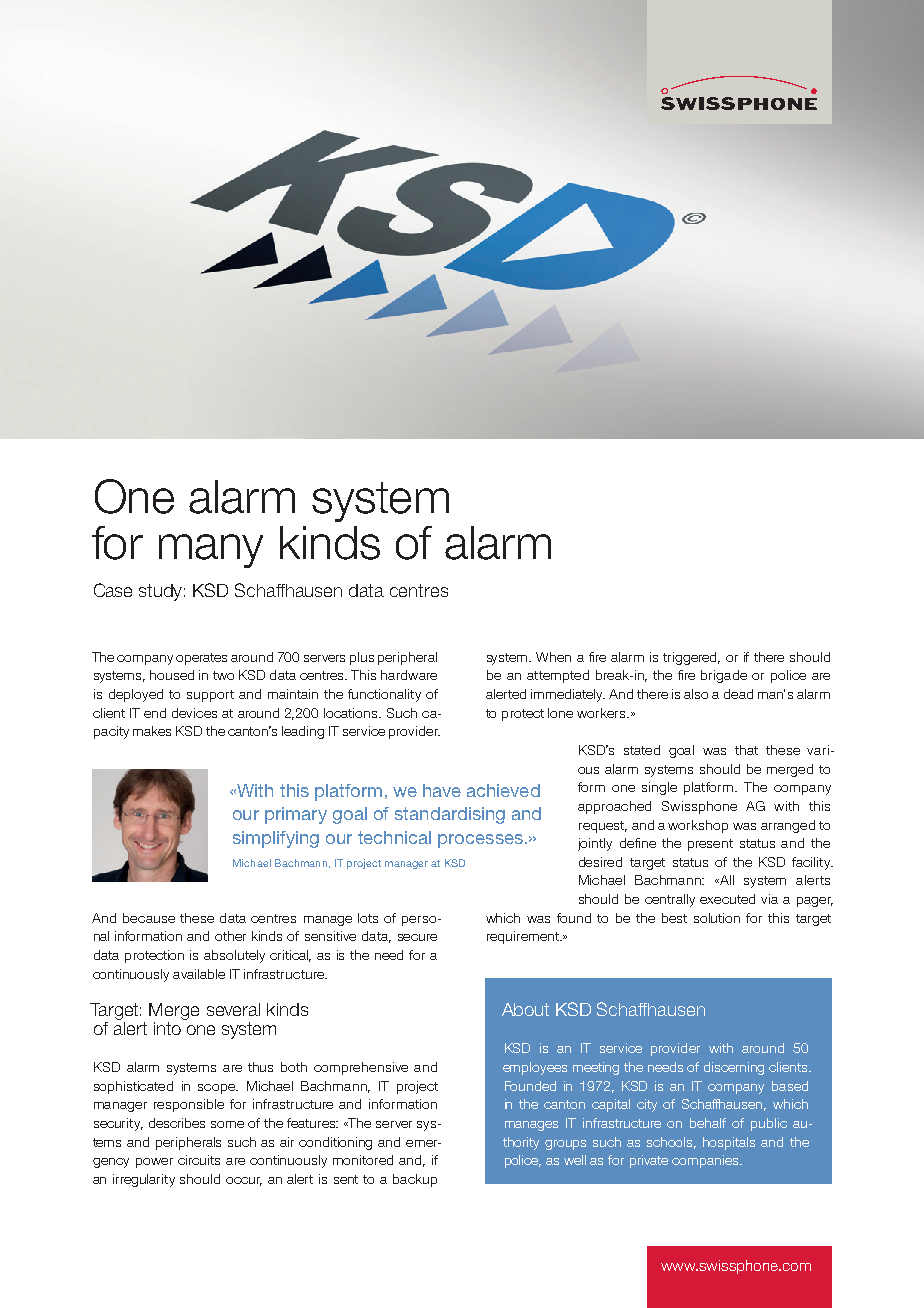  Describe the element at coordinates (553, 657) in the screenshot. I see `When` at that location.
